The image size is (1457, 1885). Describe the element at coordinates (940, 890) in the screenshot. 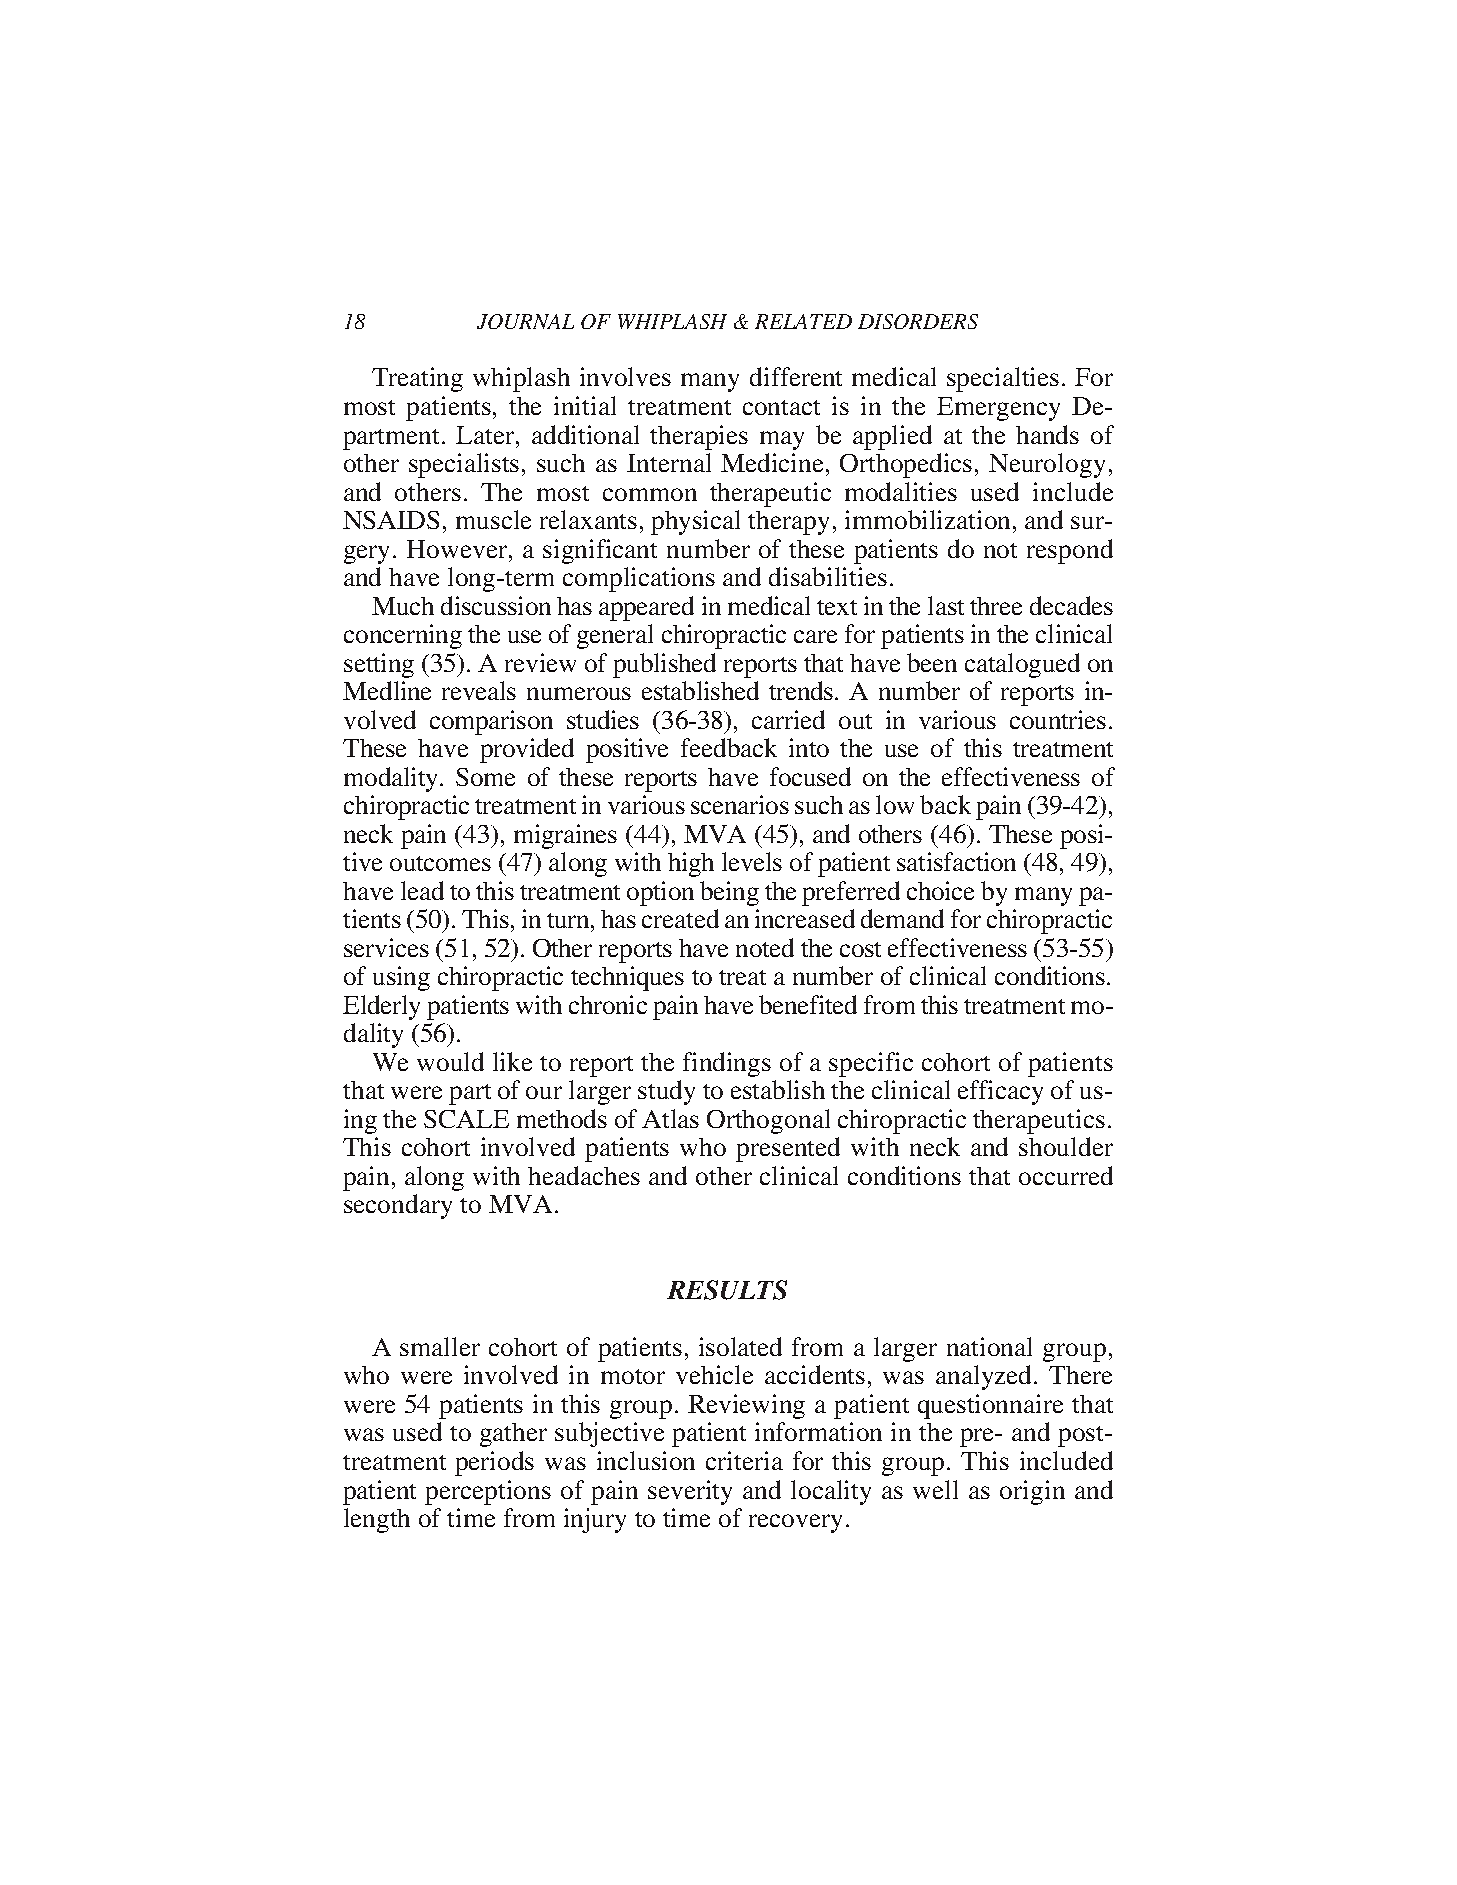

I see `choice` at that location.
